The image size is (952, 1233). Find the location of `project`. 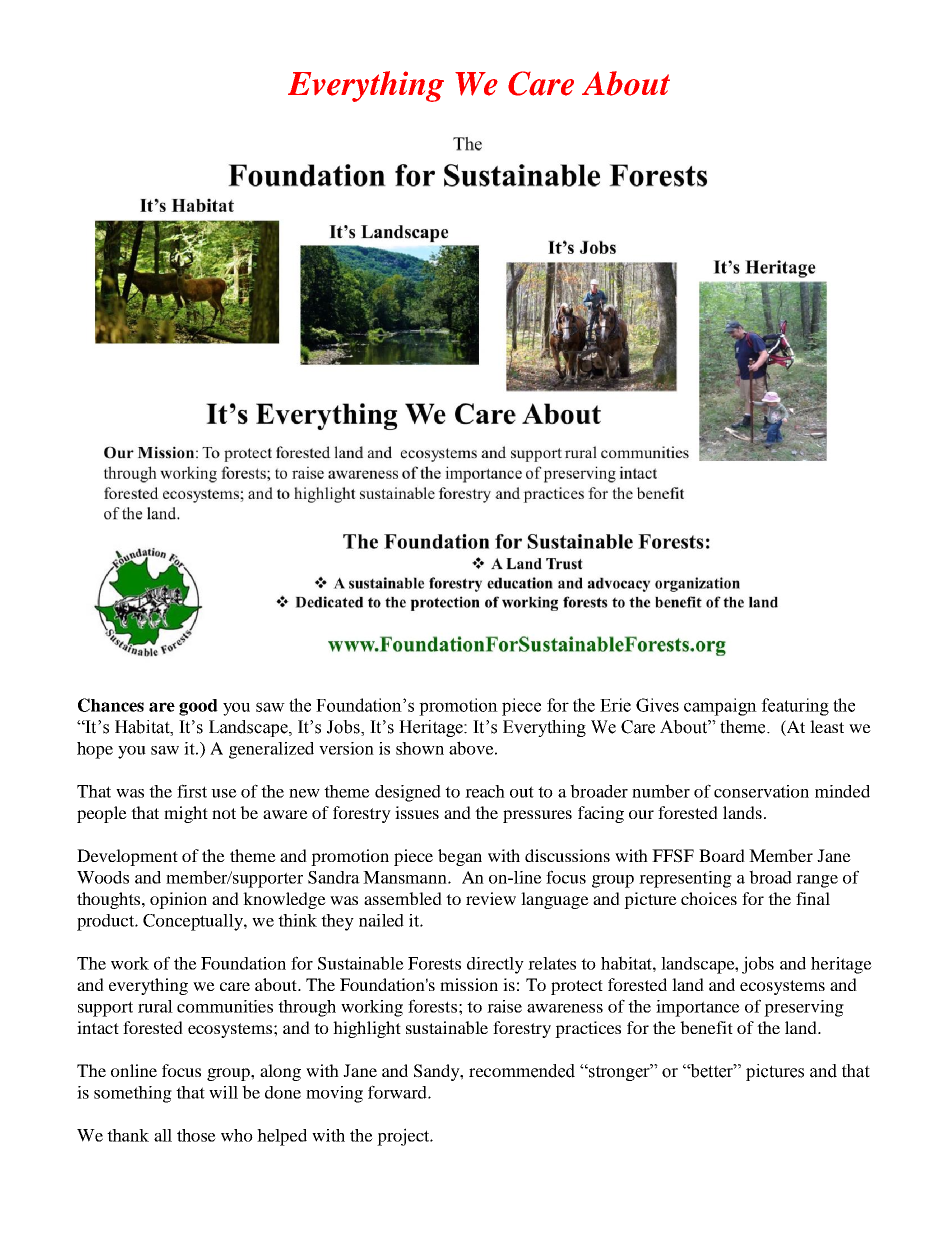

project is located at coordinates (404, 1137).
